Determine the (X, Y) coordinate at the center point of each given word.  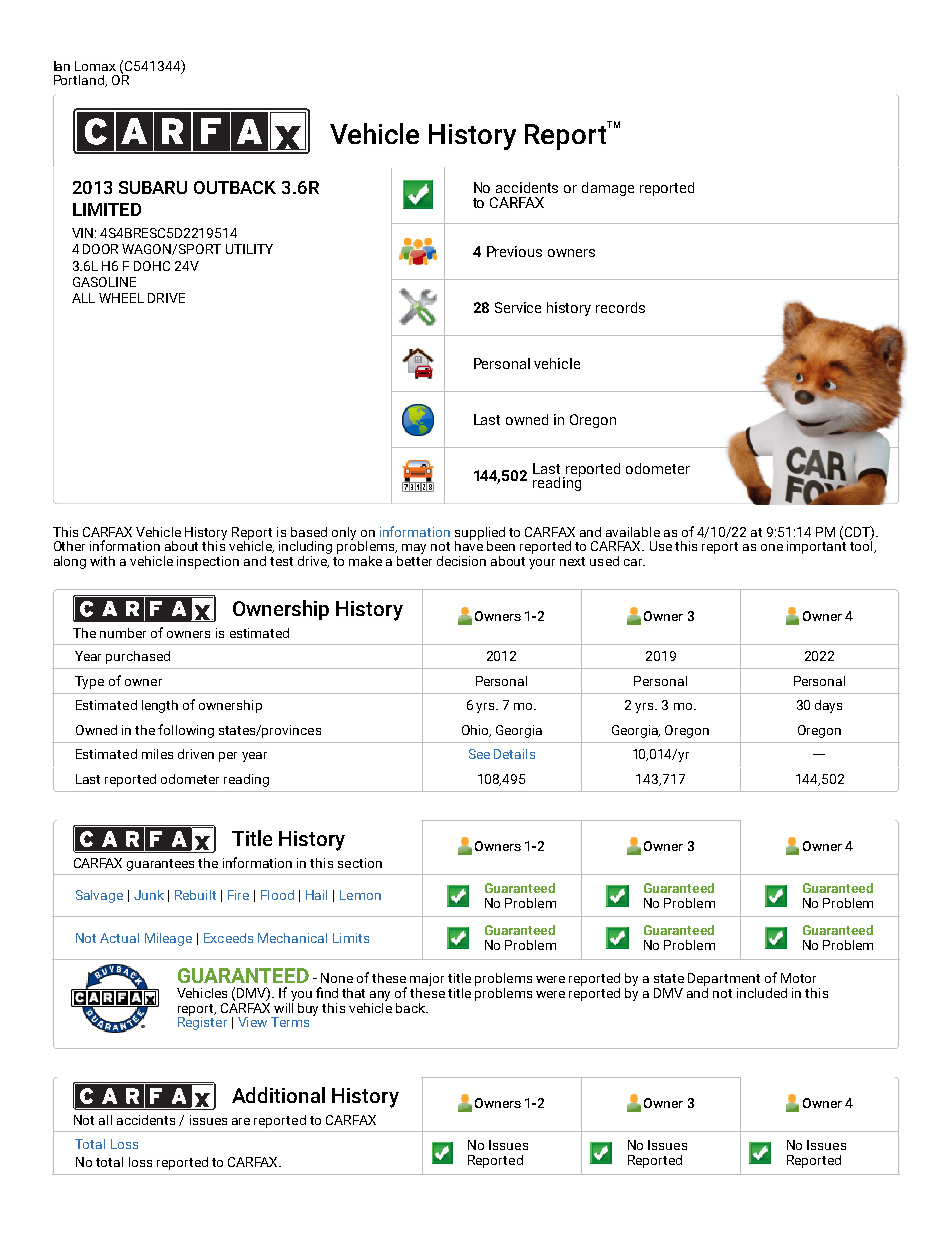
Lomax (95, 66)
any (380, 996)
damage (608, 189)
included (762, 993)
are (241, 1121)
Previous (514, 251)
